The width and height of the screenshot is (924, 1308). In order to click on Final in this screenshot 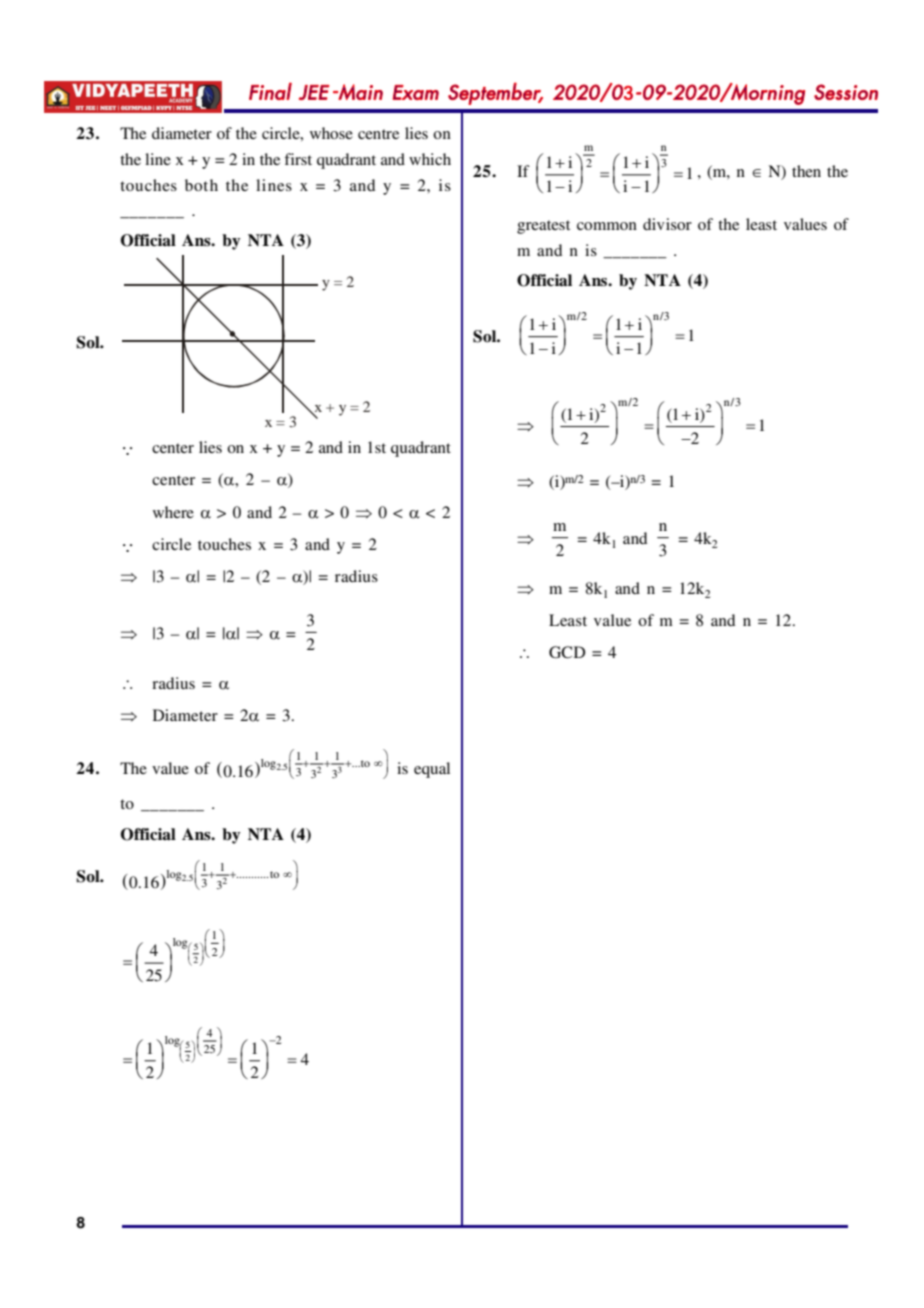, I will do `click(270, 91)`.
